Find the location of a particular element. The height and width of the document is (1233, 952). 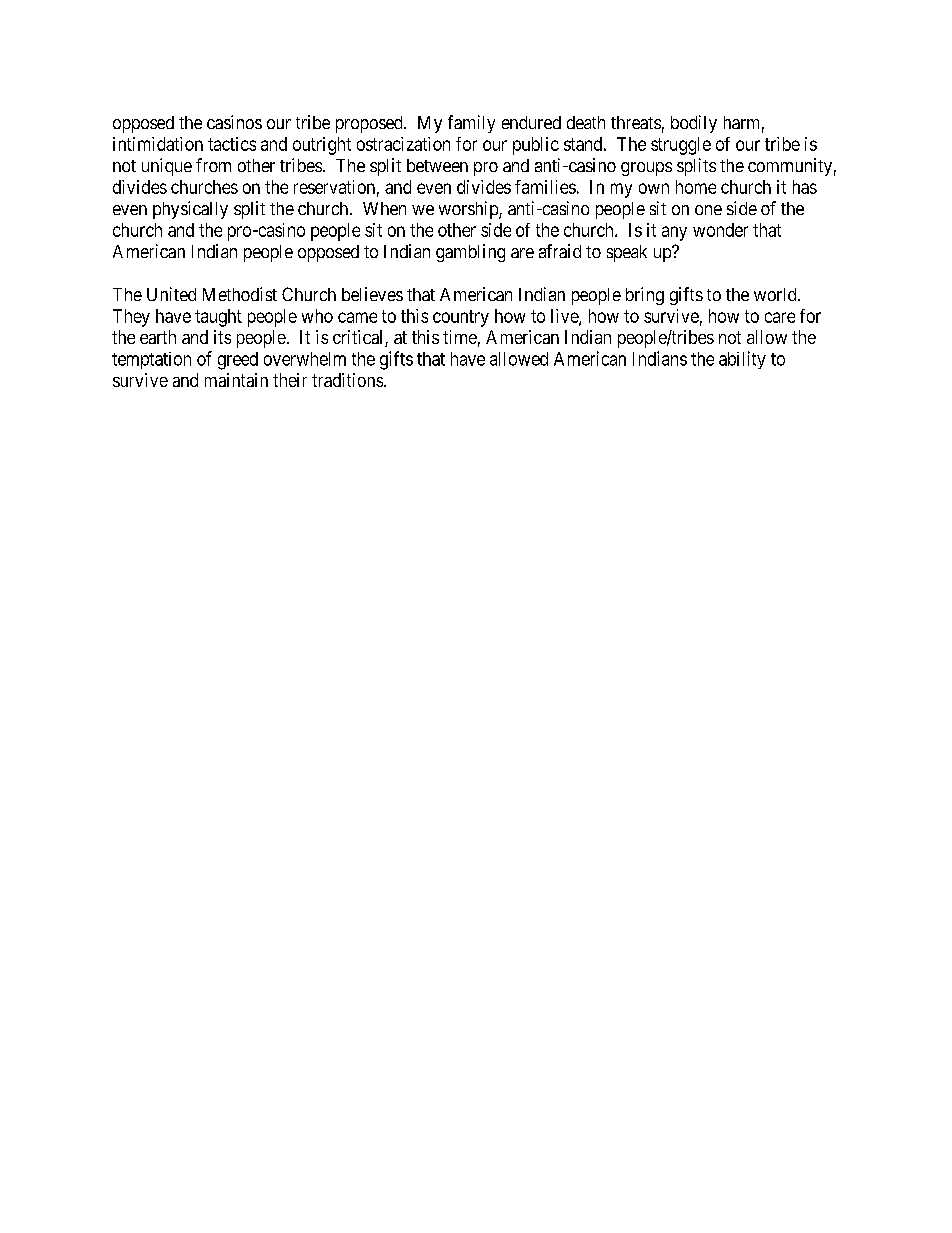

speak is located at coordinates (627, 253).
